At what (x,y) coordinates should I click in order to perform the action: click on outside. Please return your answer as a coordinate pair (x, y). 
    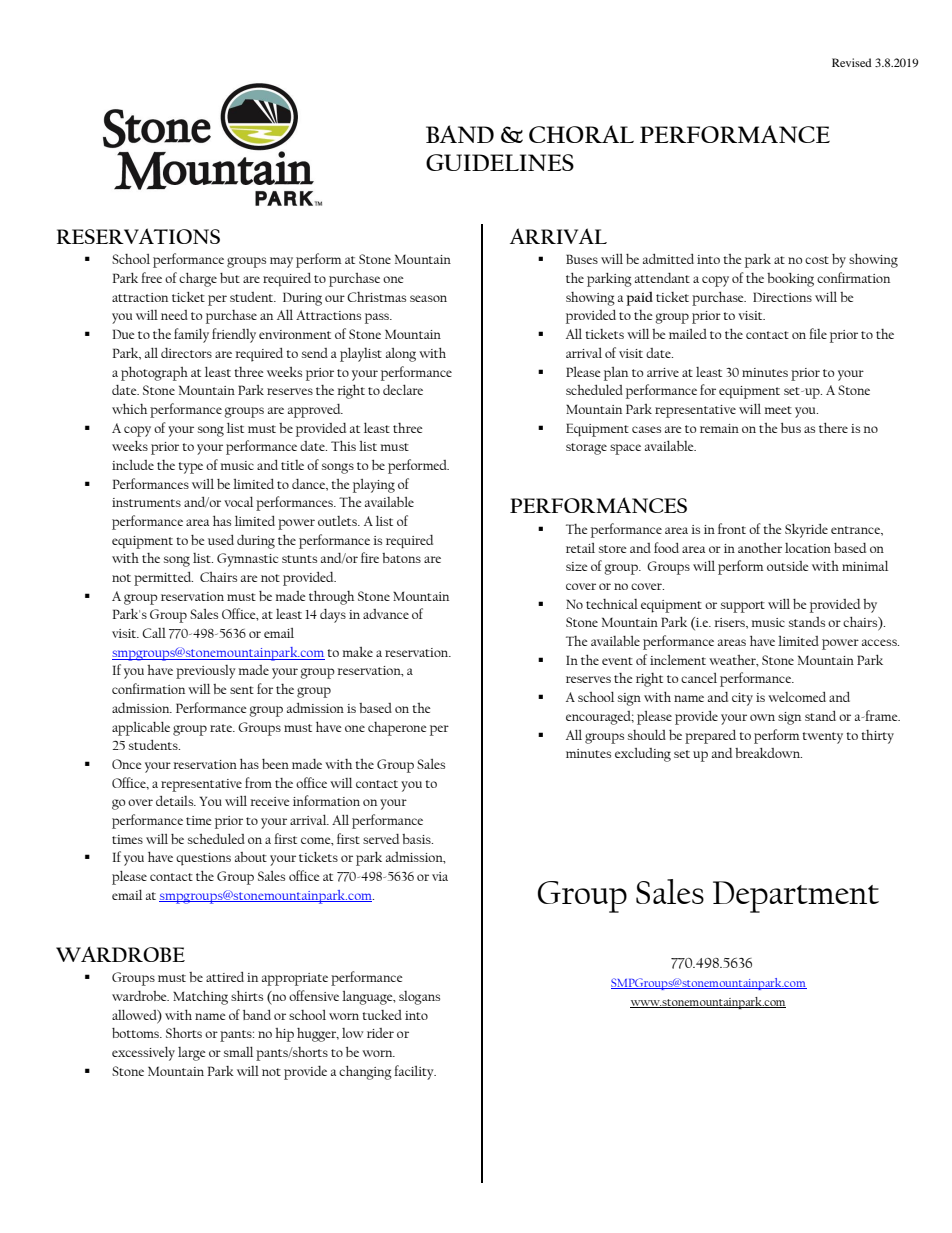
    Looking at the image, I should click on (788, 566).
